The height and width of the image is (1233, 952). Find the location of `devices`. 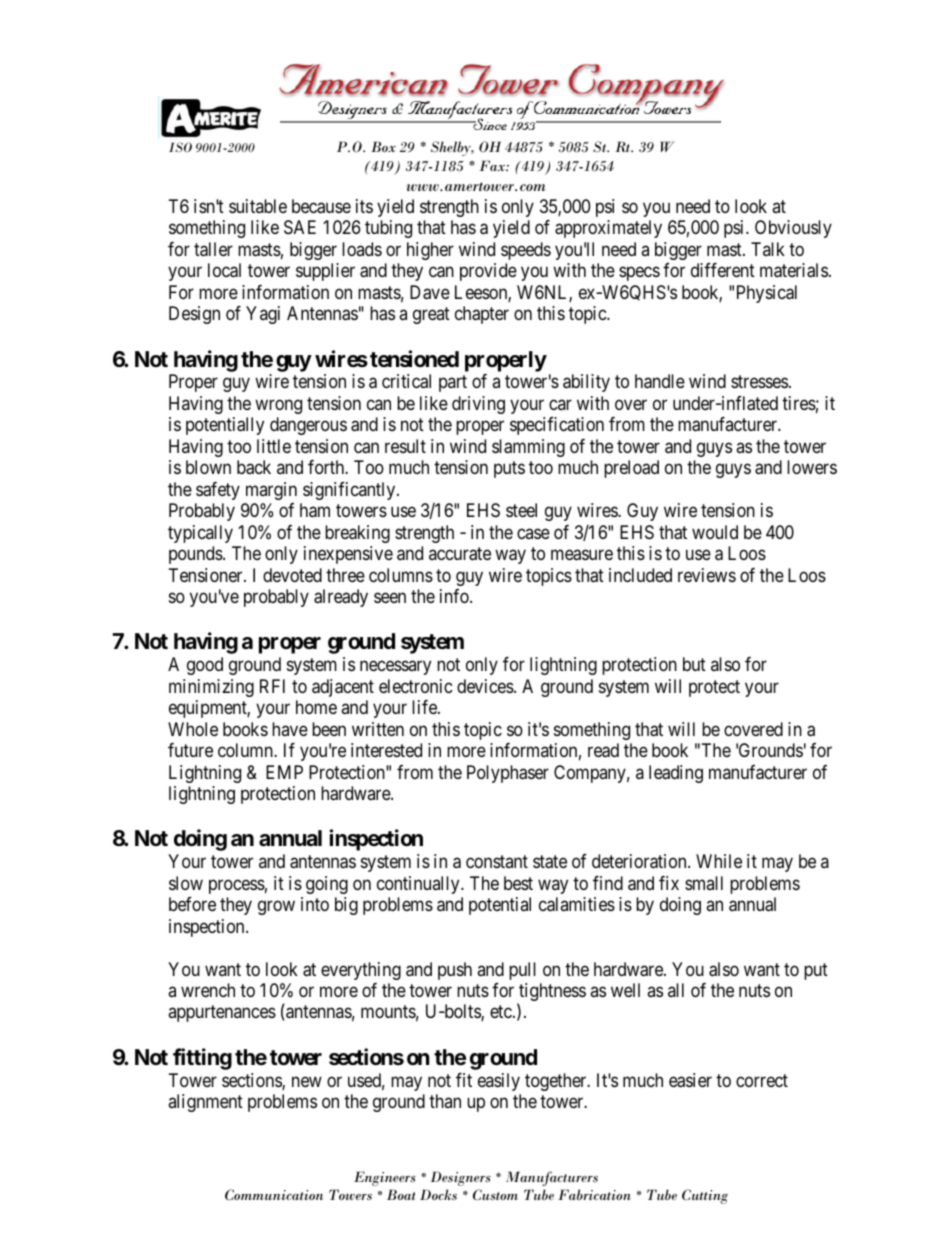

devices is located at coordinates (486, 686).
